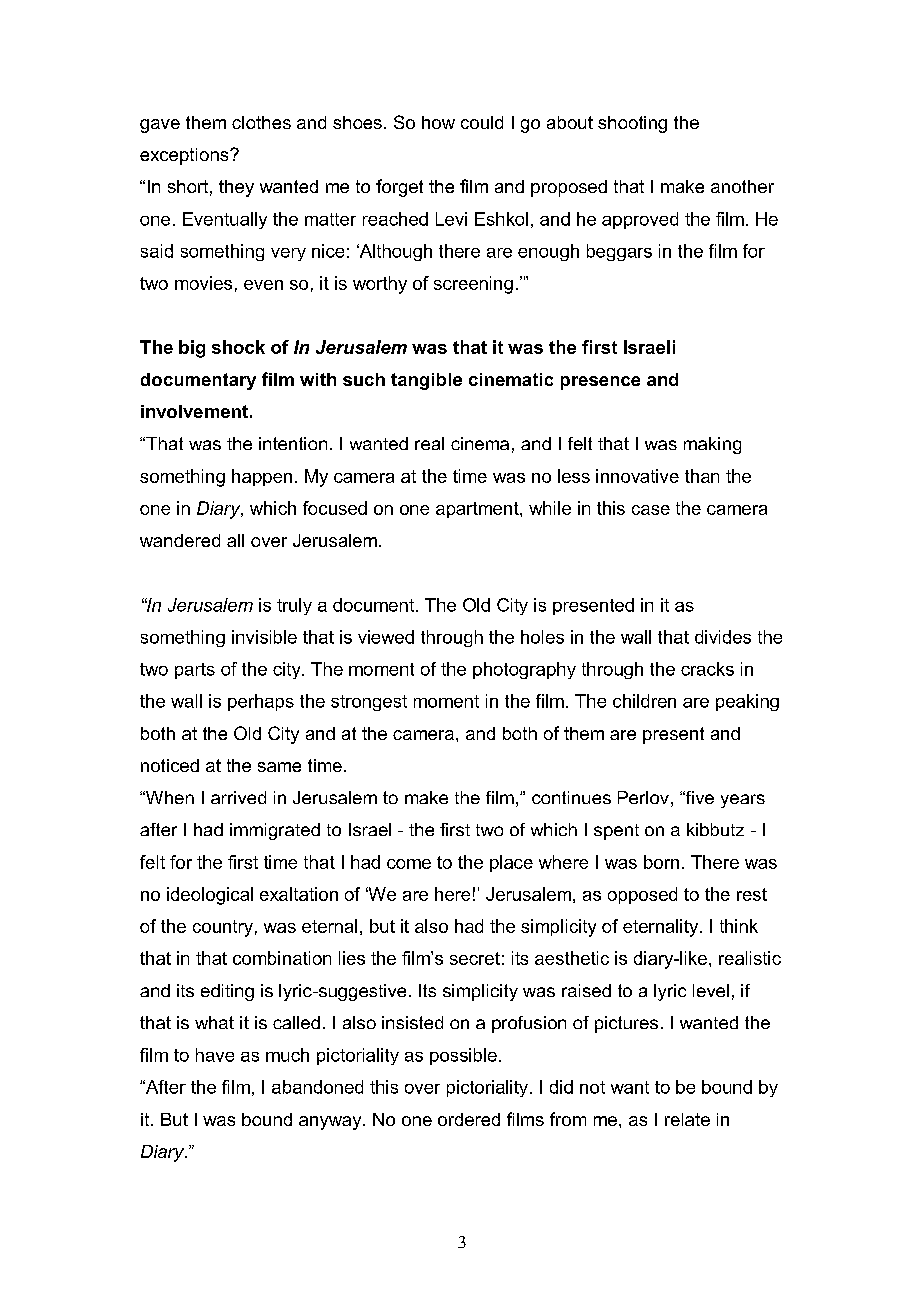 Image resolution: width=924 pixels, height=1308 pixels. What do you see at coordinates (632, 124) in the image?
I see `shooting` at bounding box center [632, 124].
